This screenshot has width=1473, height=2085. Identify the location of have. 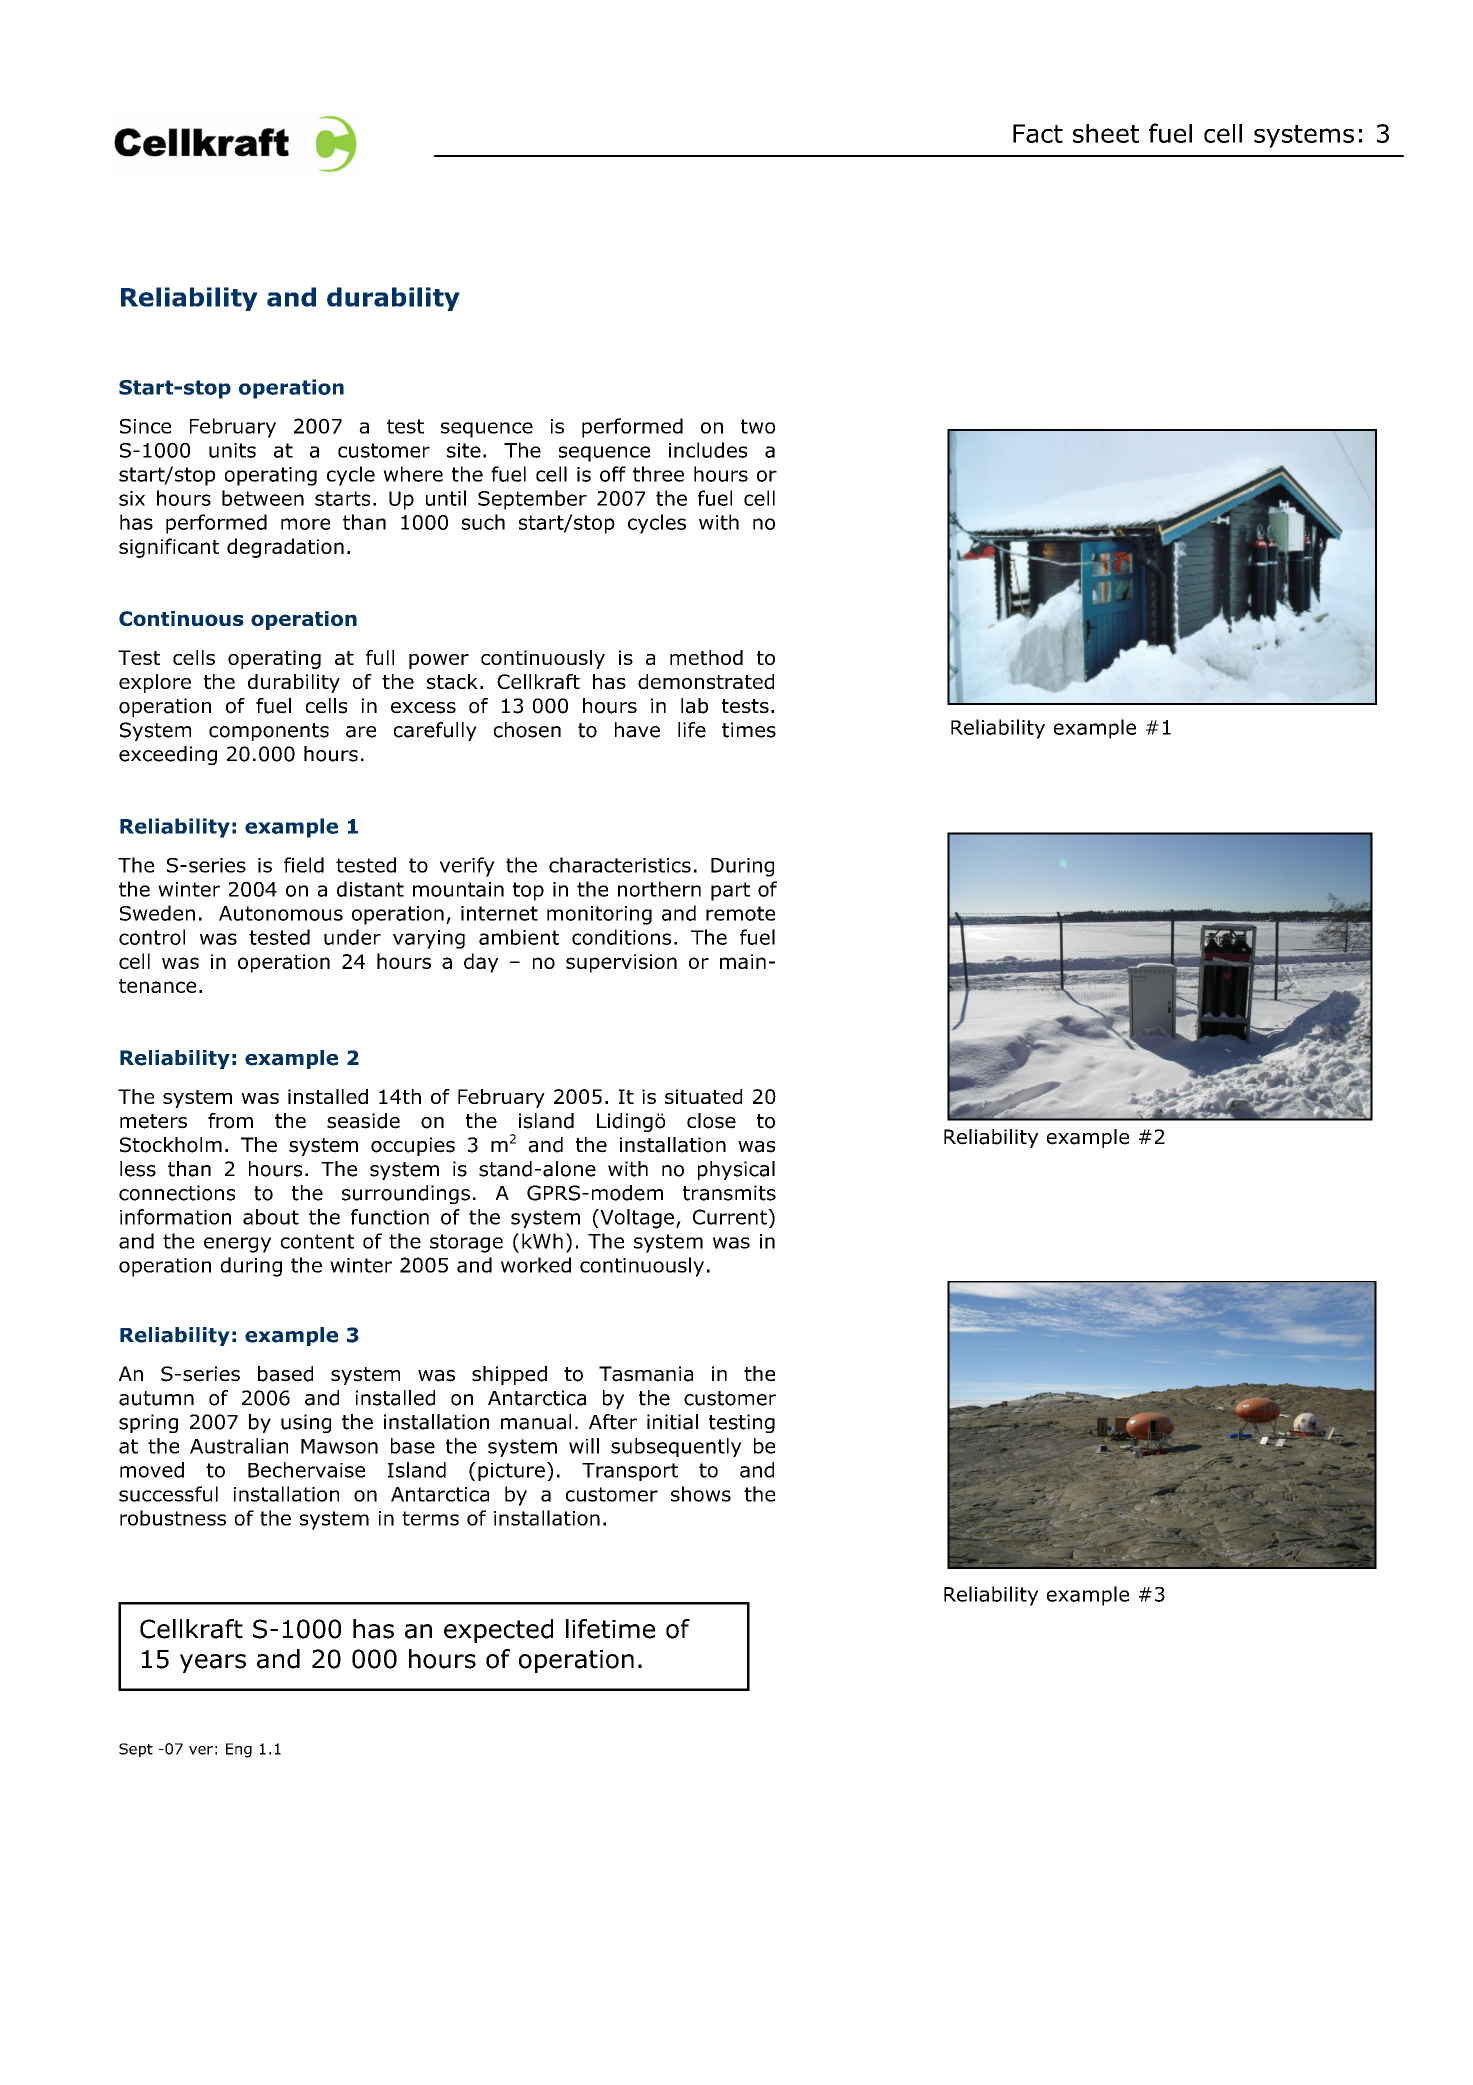
(637, 730).
